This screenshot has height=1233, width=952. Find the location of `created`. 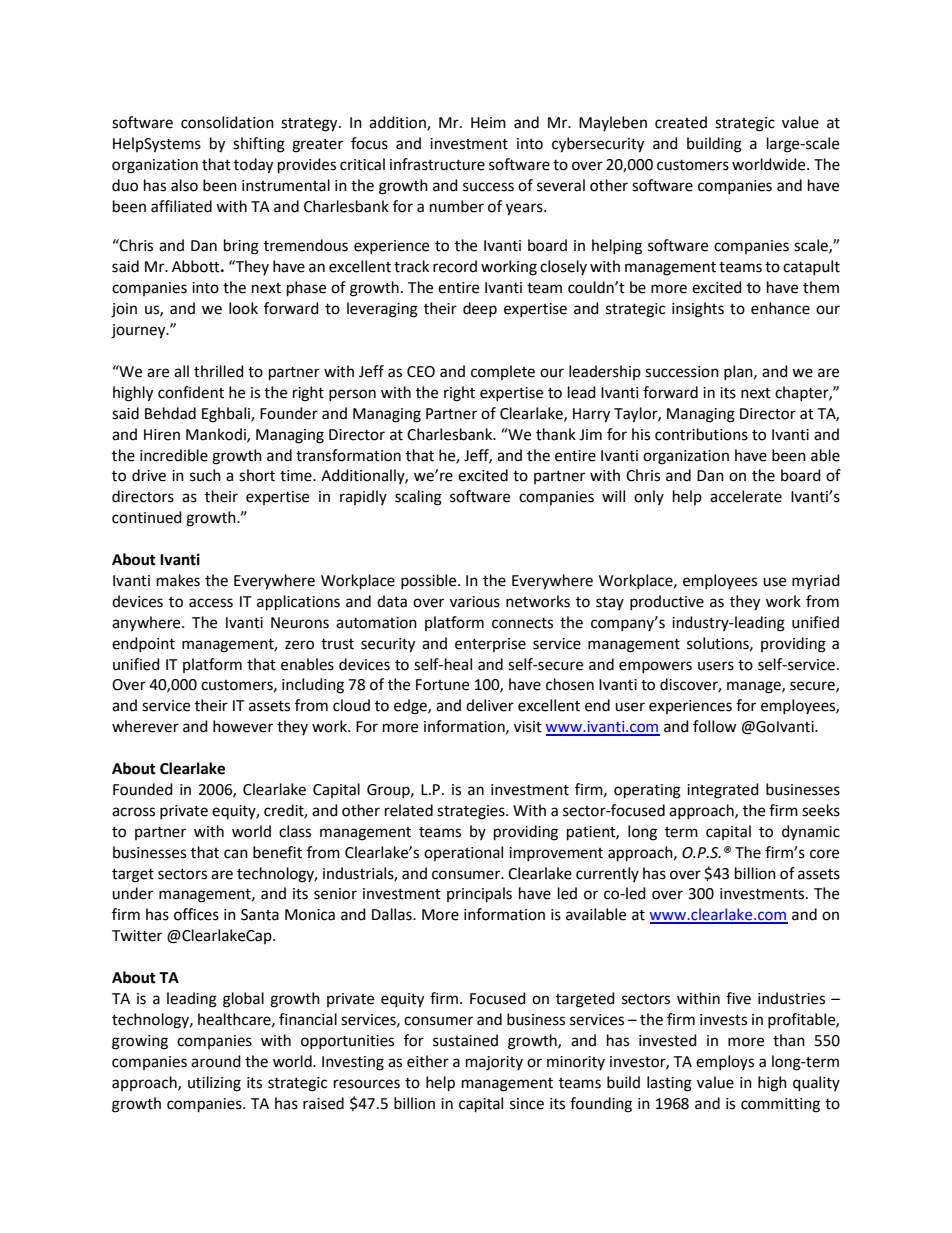

created is located at coordinates (681, 122).
